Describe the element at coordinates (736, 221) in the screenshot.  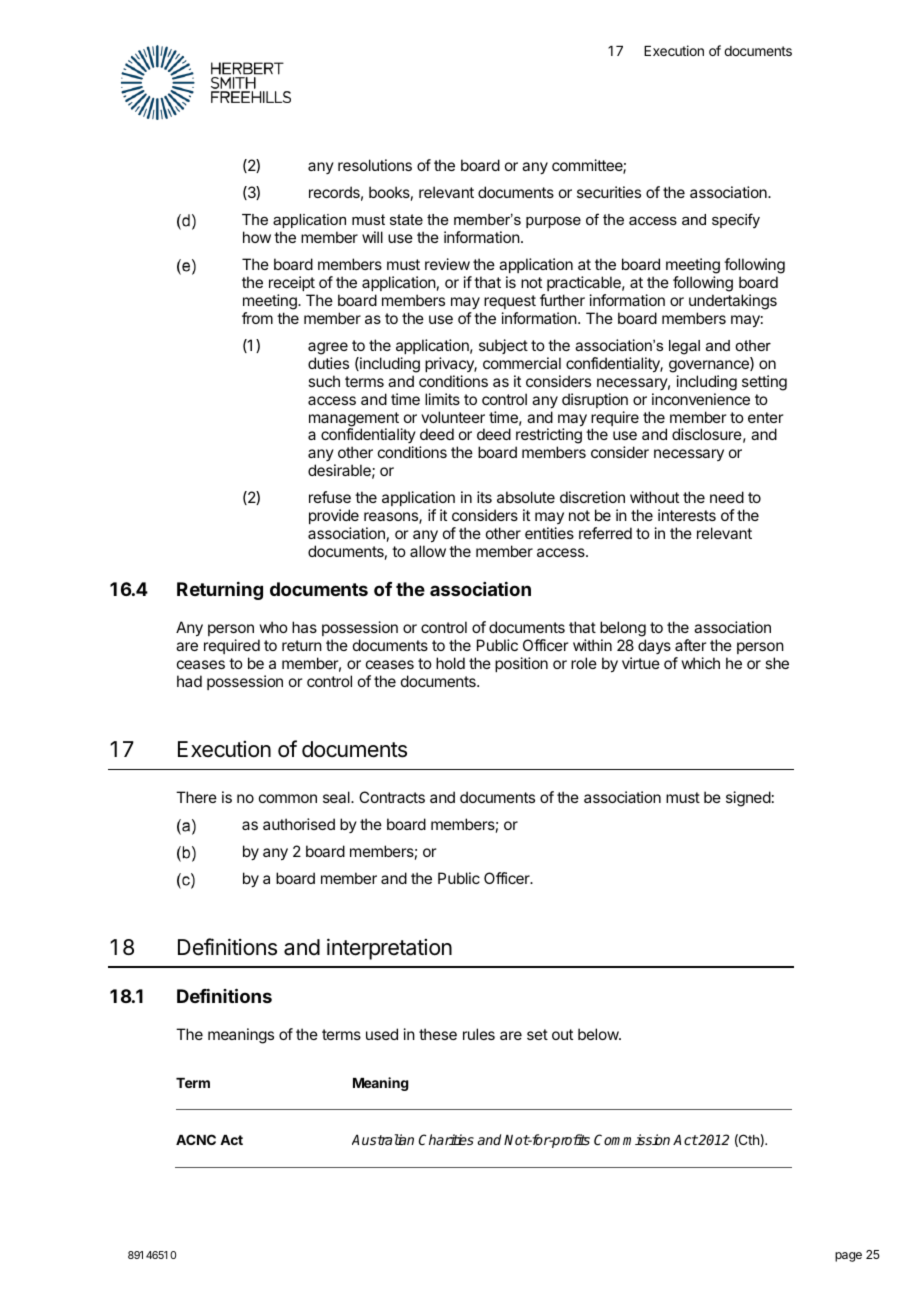
I see `specify` at that location.
